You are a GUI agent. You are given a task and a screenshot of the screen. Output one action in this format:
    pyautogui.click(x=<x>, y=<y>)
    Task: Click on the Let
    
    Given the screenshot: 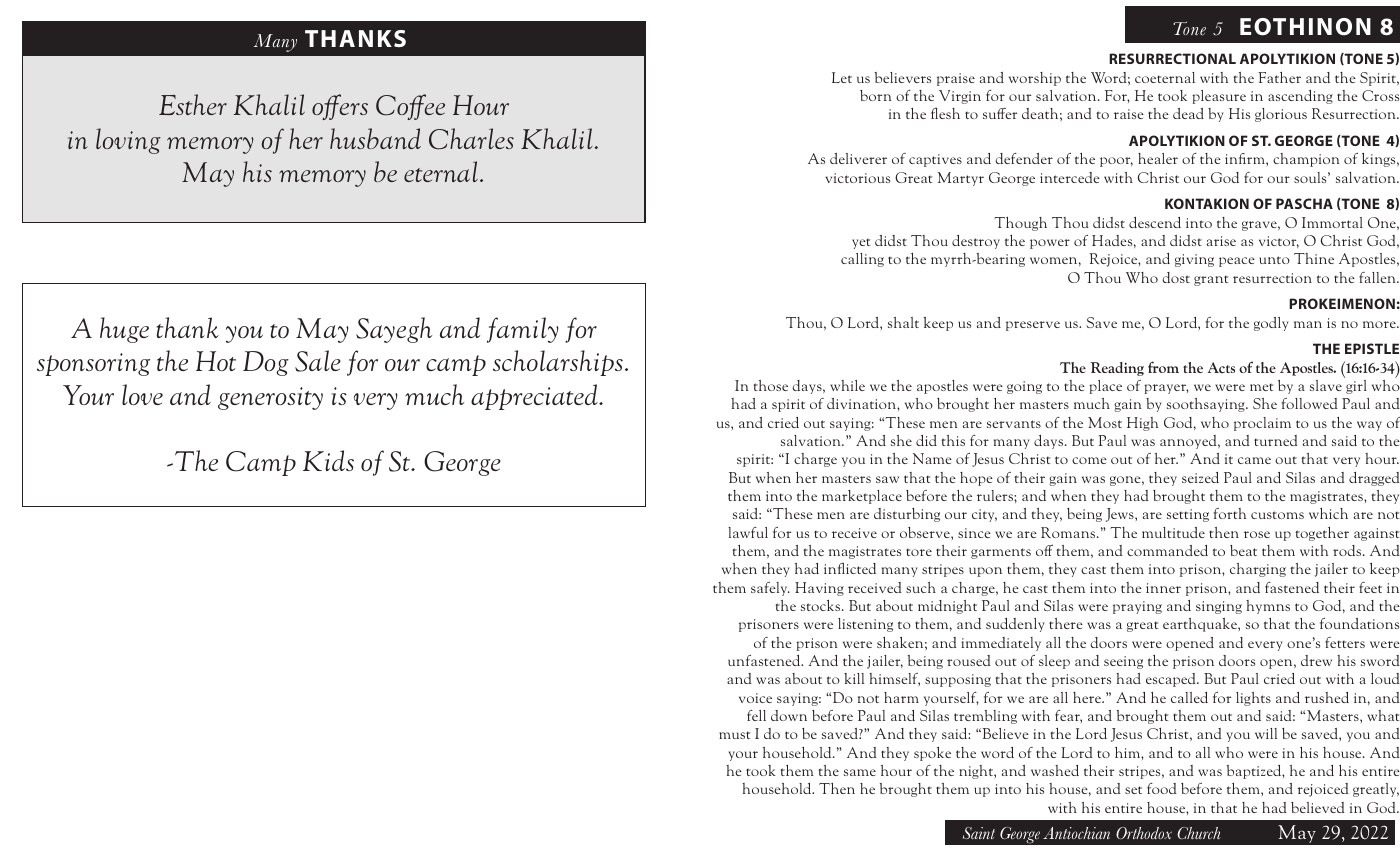 What is the action you would take?
    pyautogui.click(x=842, y=77)
